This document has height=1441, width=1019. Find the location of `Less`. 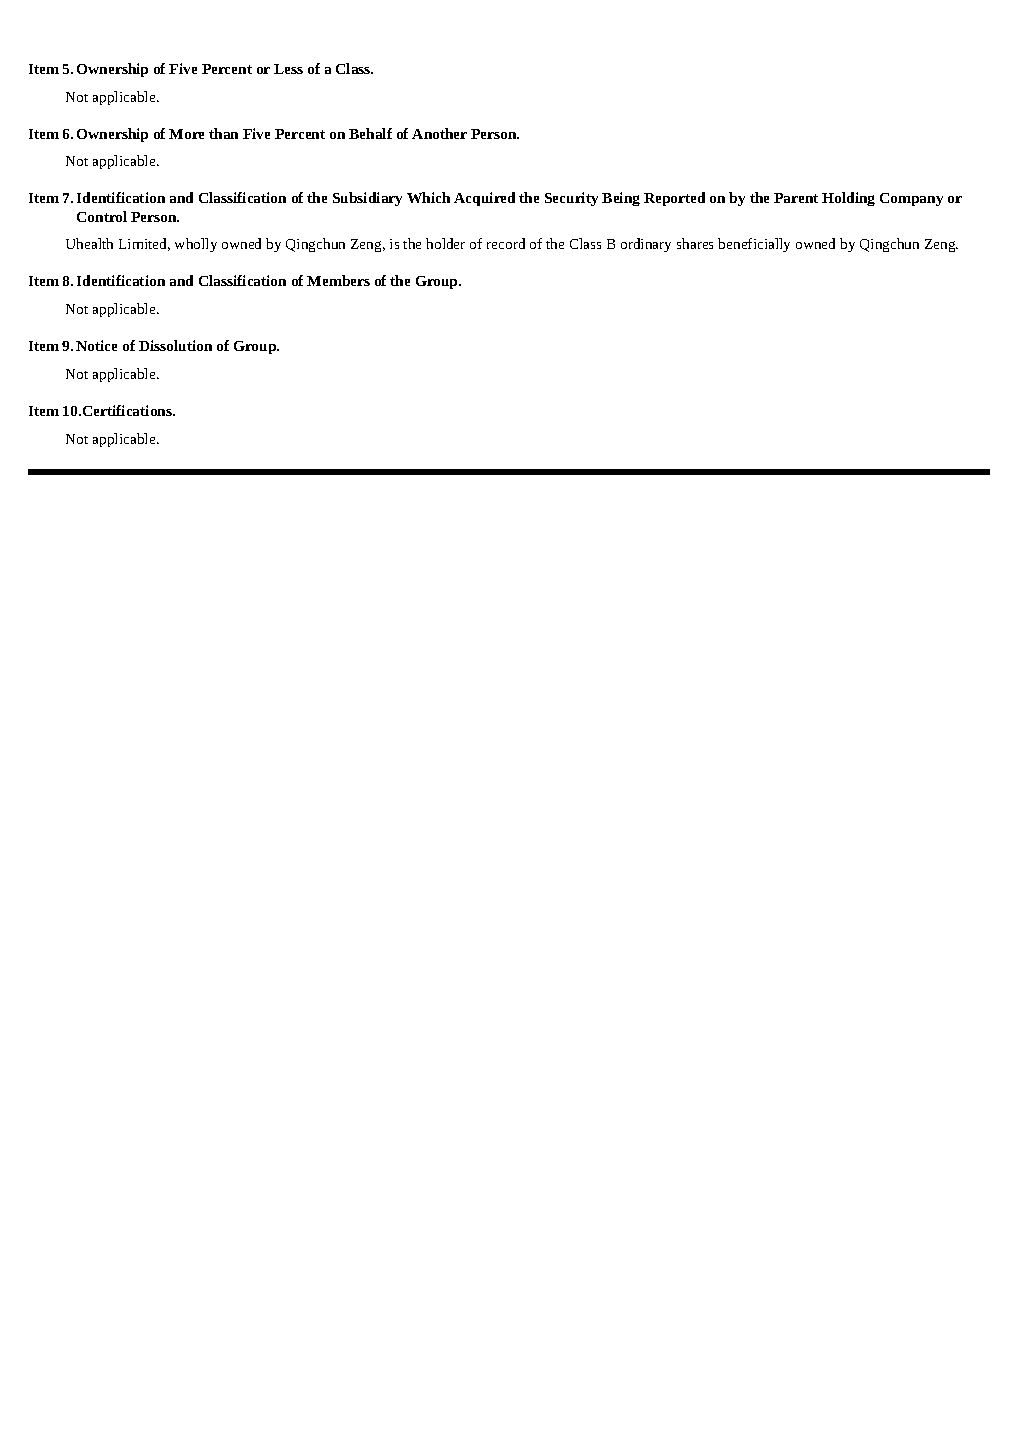

Less is located at coordinates (288, 69).
